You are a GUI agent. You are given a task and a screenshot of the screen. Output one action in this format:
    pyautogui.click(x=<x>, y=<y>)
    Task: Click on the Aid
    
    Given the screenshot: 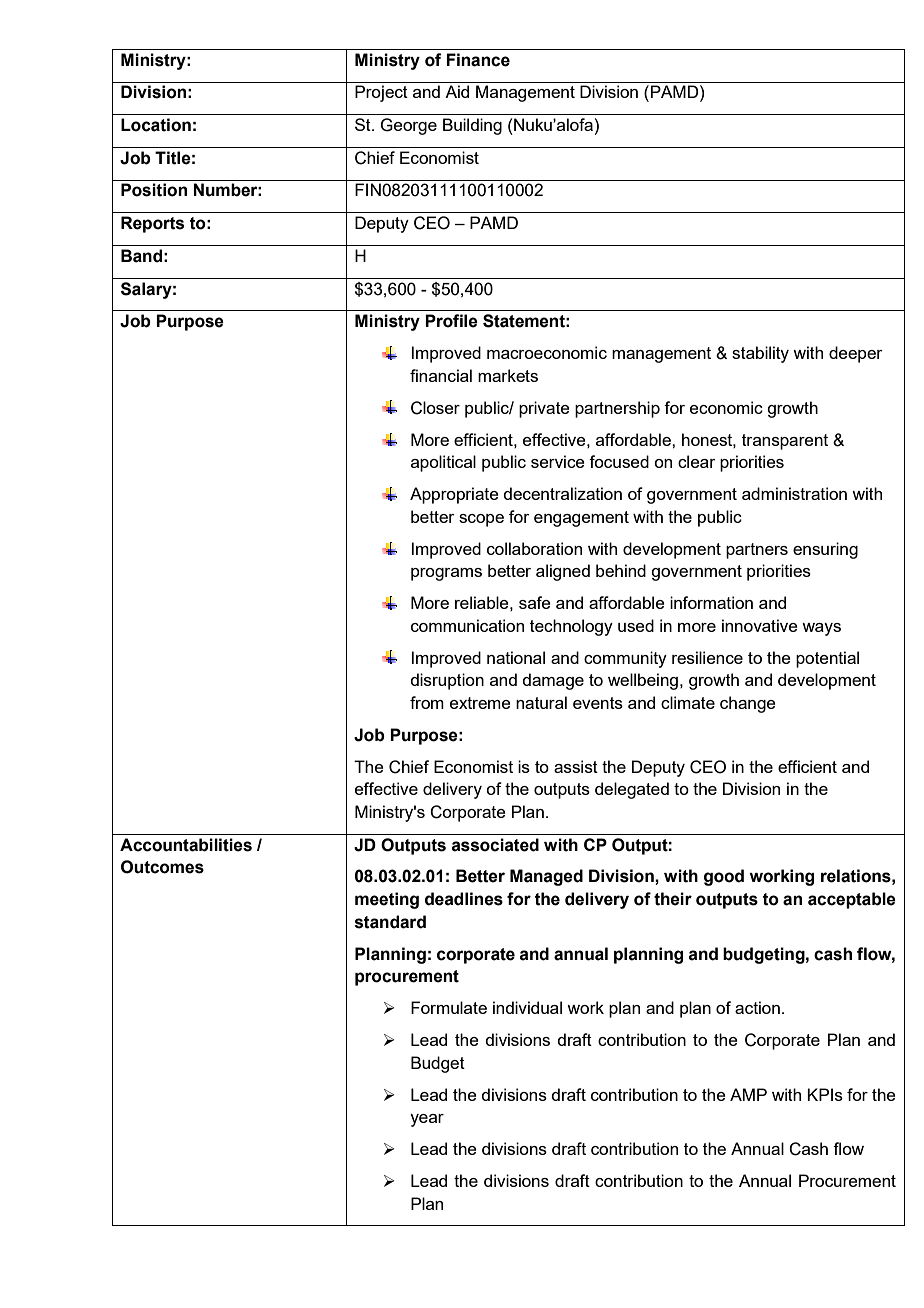 What is the action you would take?
    pyautogui.click(x=457, y=91)
